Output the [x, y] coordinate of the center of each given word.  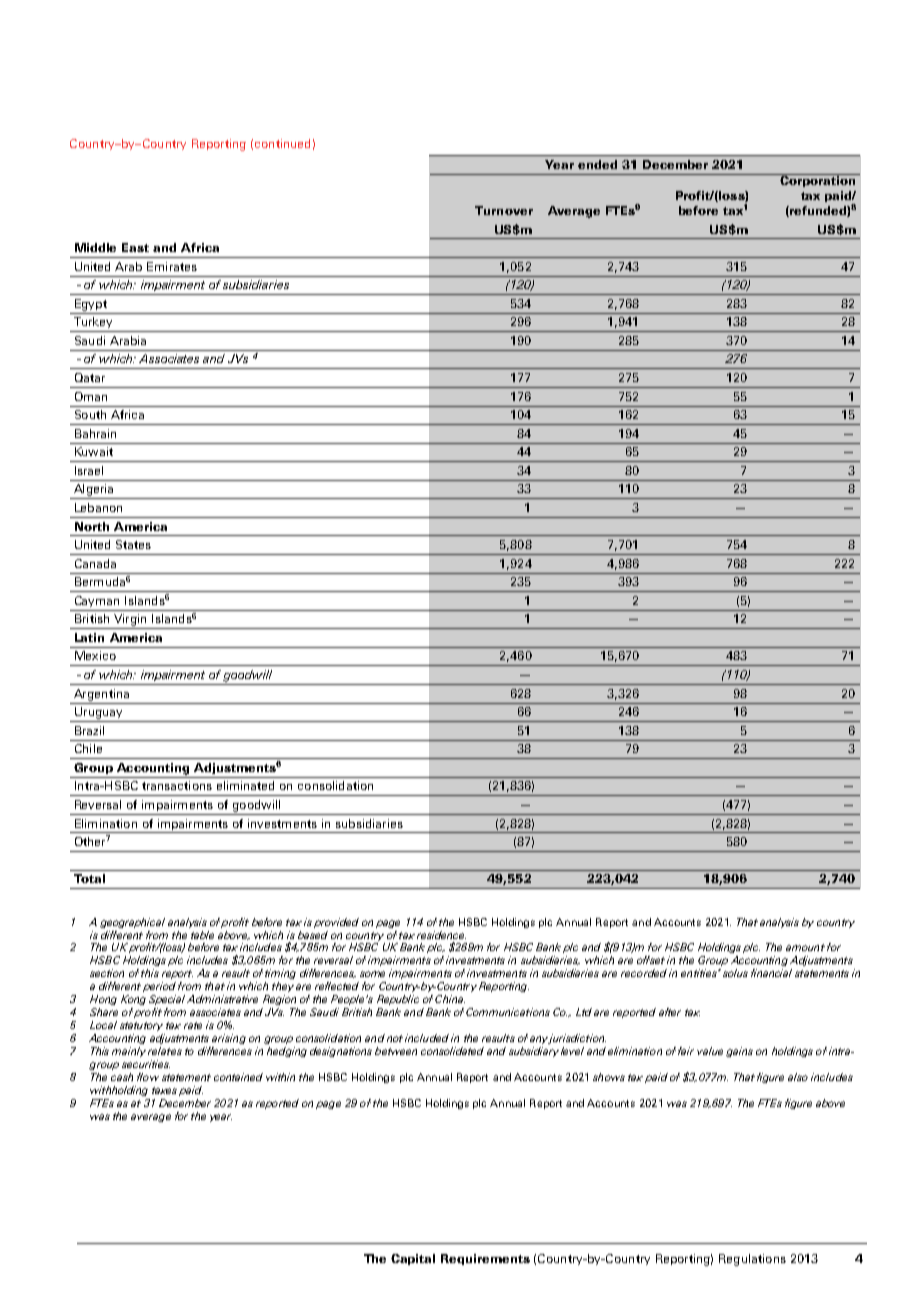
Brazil [89, 730]
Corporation [818, 180]
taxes [164, 1090]
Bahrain [95, 433]
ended [597, 164]
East [135, 247]
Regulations [752, 1260]
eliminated [245, 785]
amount [805, 947]
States [133, 544]
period [159, 987]
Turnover [504, 210]
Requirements [485, 1259]
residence [441, 935]
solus [735, 973]
